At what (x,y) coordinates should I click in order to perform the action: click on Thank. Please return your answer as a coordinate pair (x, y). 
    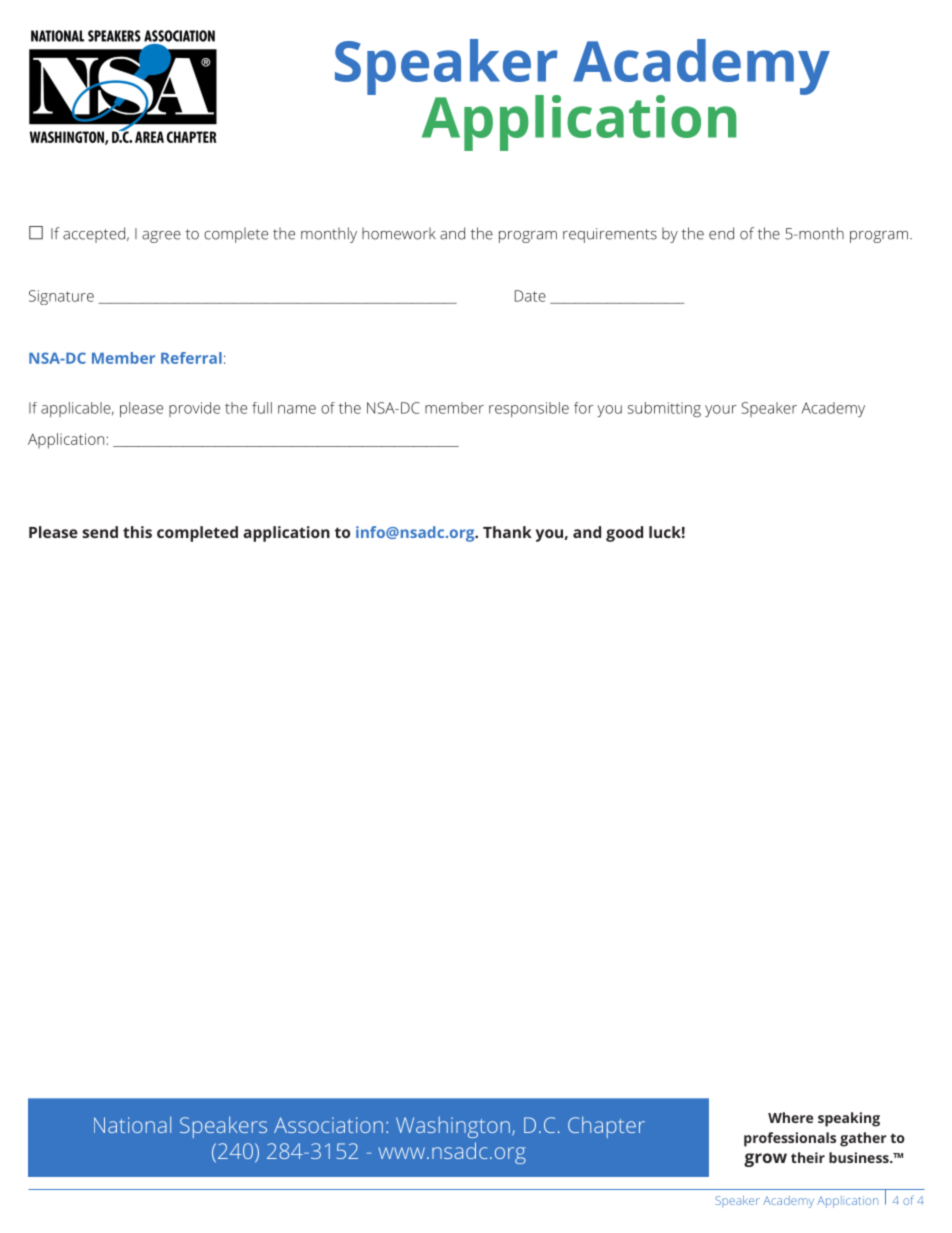
    Looking at the image, I should click on (507, 532).
